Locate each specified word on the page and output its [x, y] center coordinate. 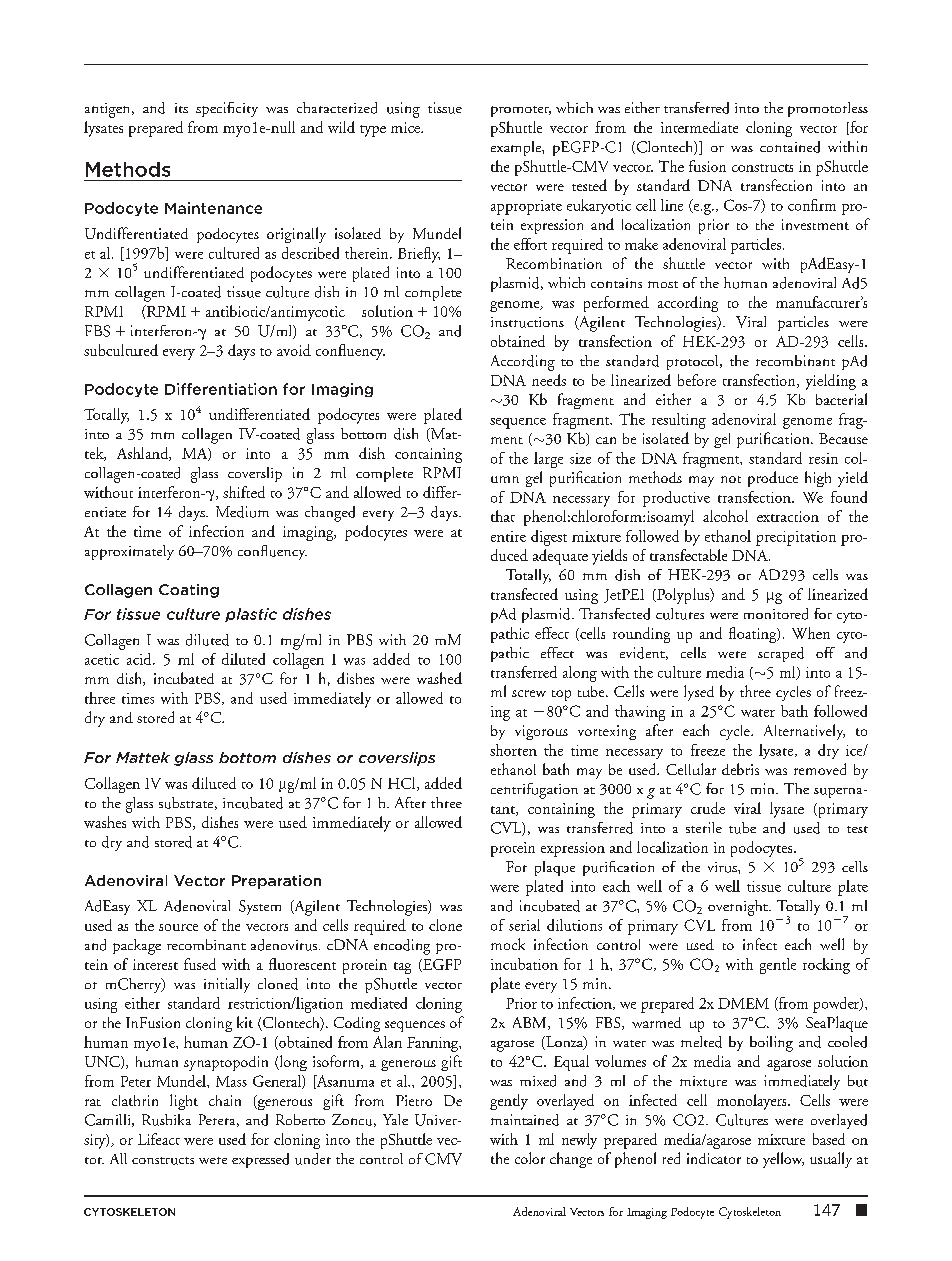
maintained [525, 1120]
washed [439, 678]
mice [407, 127]
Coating [189, 591]
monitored [776, 614]
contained [790, 147]
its [181, 108]
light [184, 1102]
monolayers [753, 1102]
